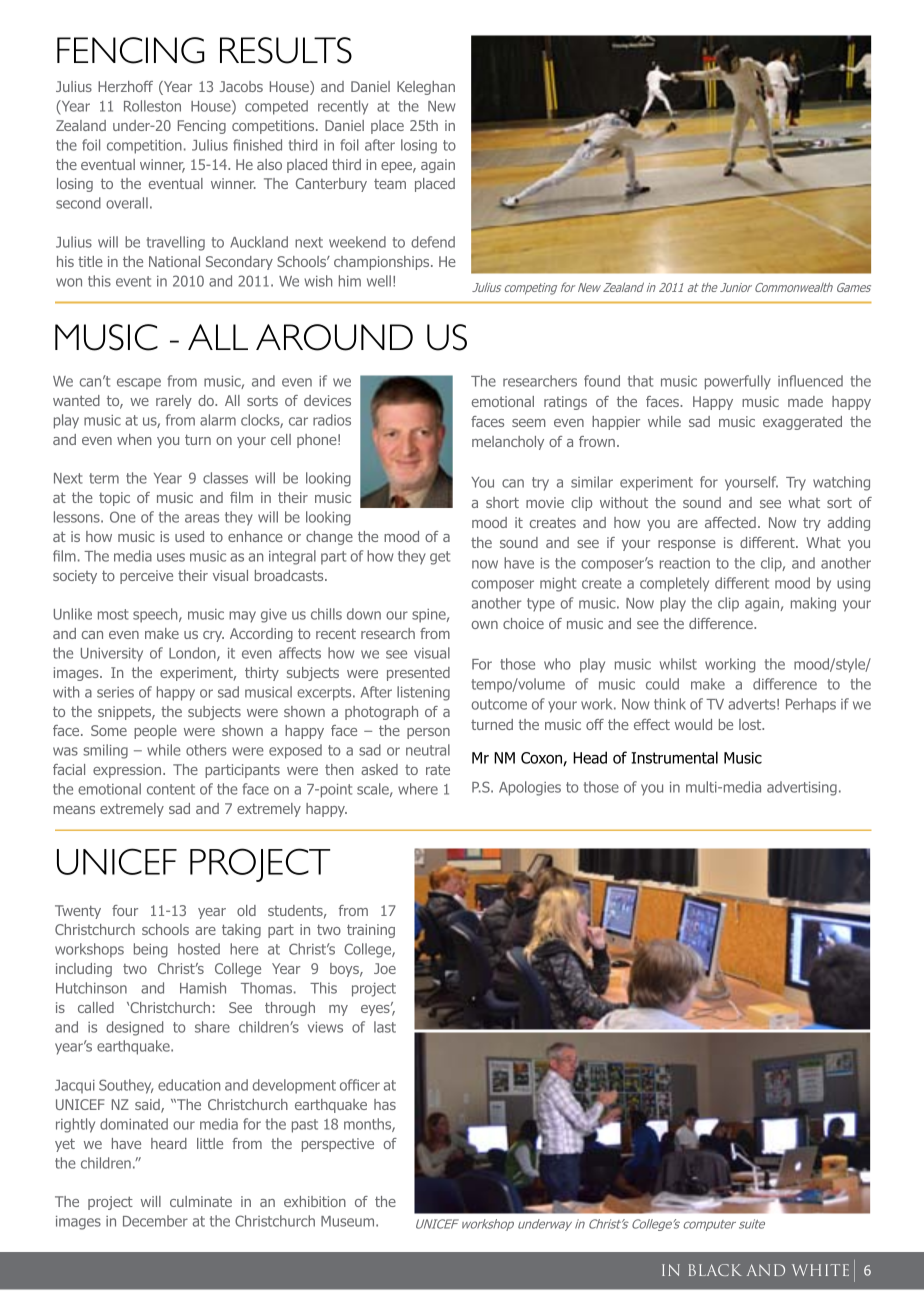 The image size is (924, 1308). I want to click on being, so click(151, 950).
